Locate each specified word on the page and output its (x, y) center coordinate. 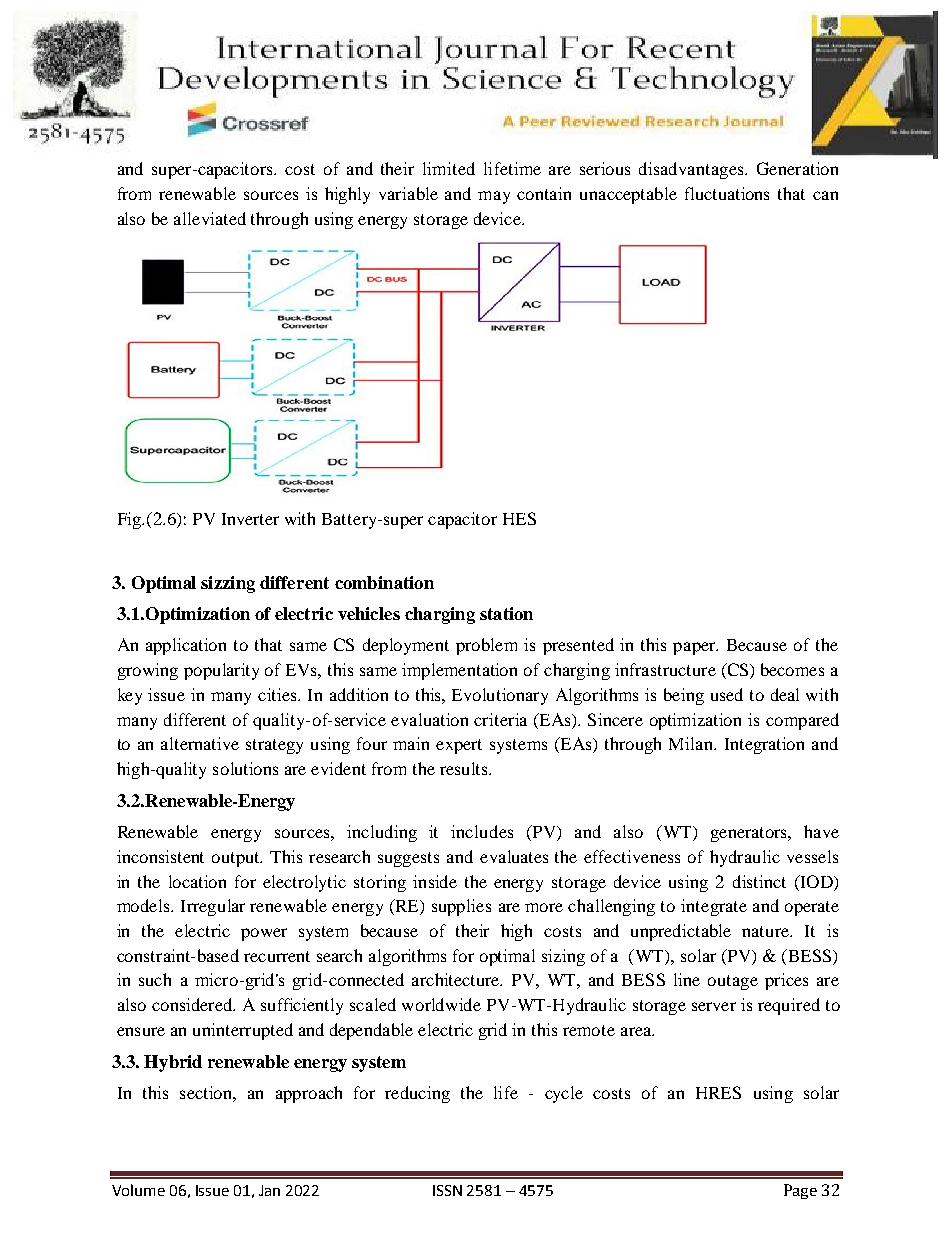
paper (695, 648)
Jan (269, 1190)
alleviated (210, 218)
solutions (245, 768)
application (186, 646)
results (465, 768)
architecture (457, 979)
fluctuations (727, 193)
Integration (764, 745)
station (506, 613)
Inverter (250, 519)
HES (519, 518)
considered (193, 1004)
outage (733, 982)
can (825, 195)
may (494, 197)
